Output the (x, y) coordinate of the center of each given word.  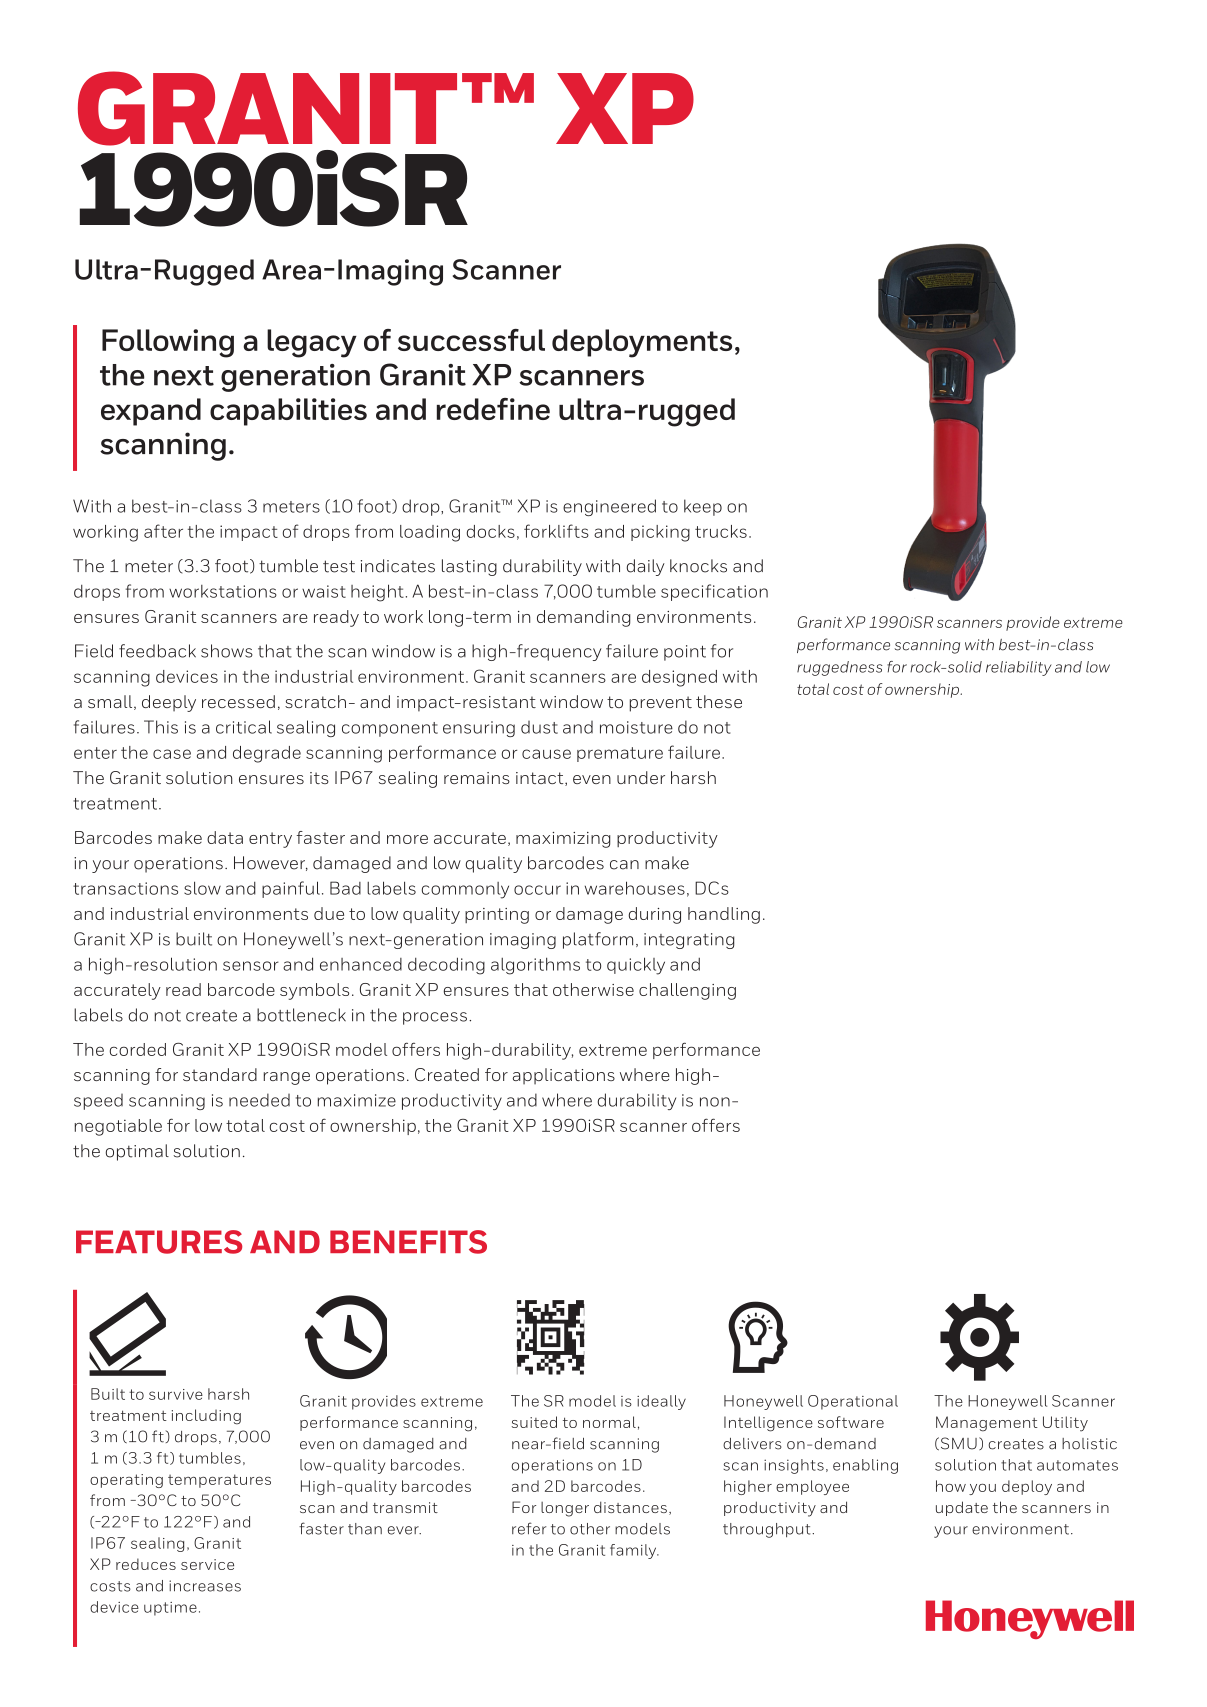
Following (168, 343)
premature (620, 754)
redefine (493, 409)
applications (564, 1076)
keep (703, 507)
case (172, 754)
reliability (1019, 668)
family (634, 1551)
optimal (137, 1152)
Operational (853, 1402)
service (207, 1564)
